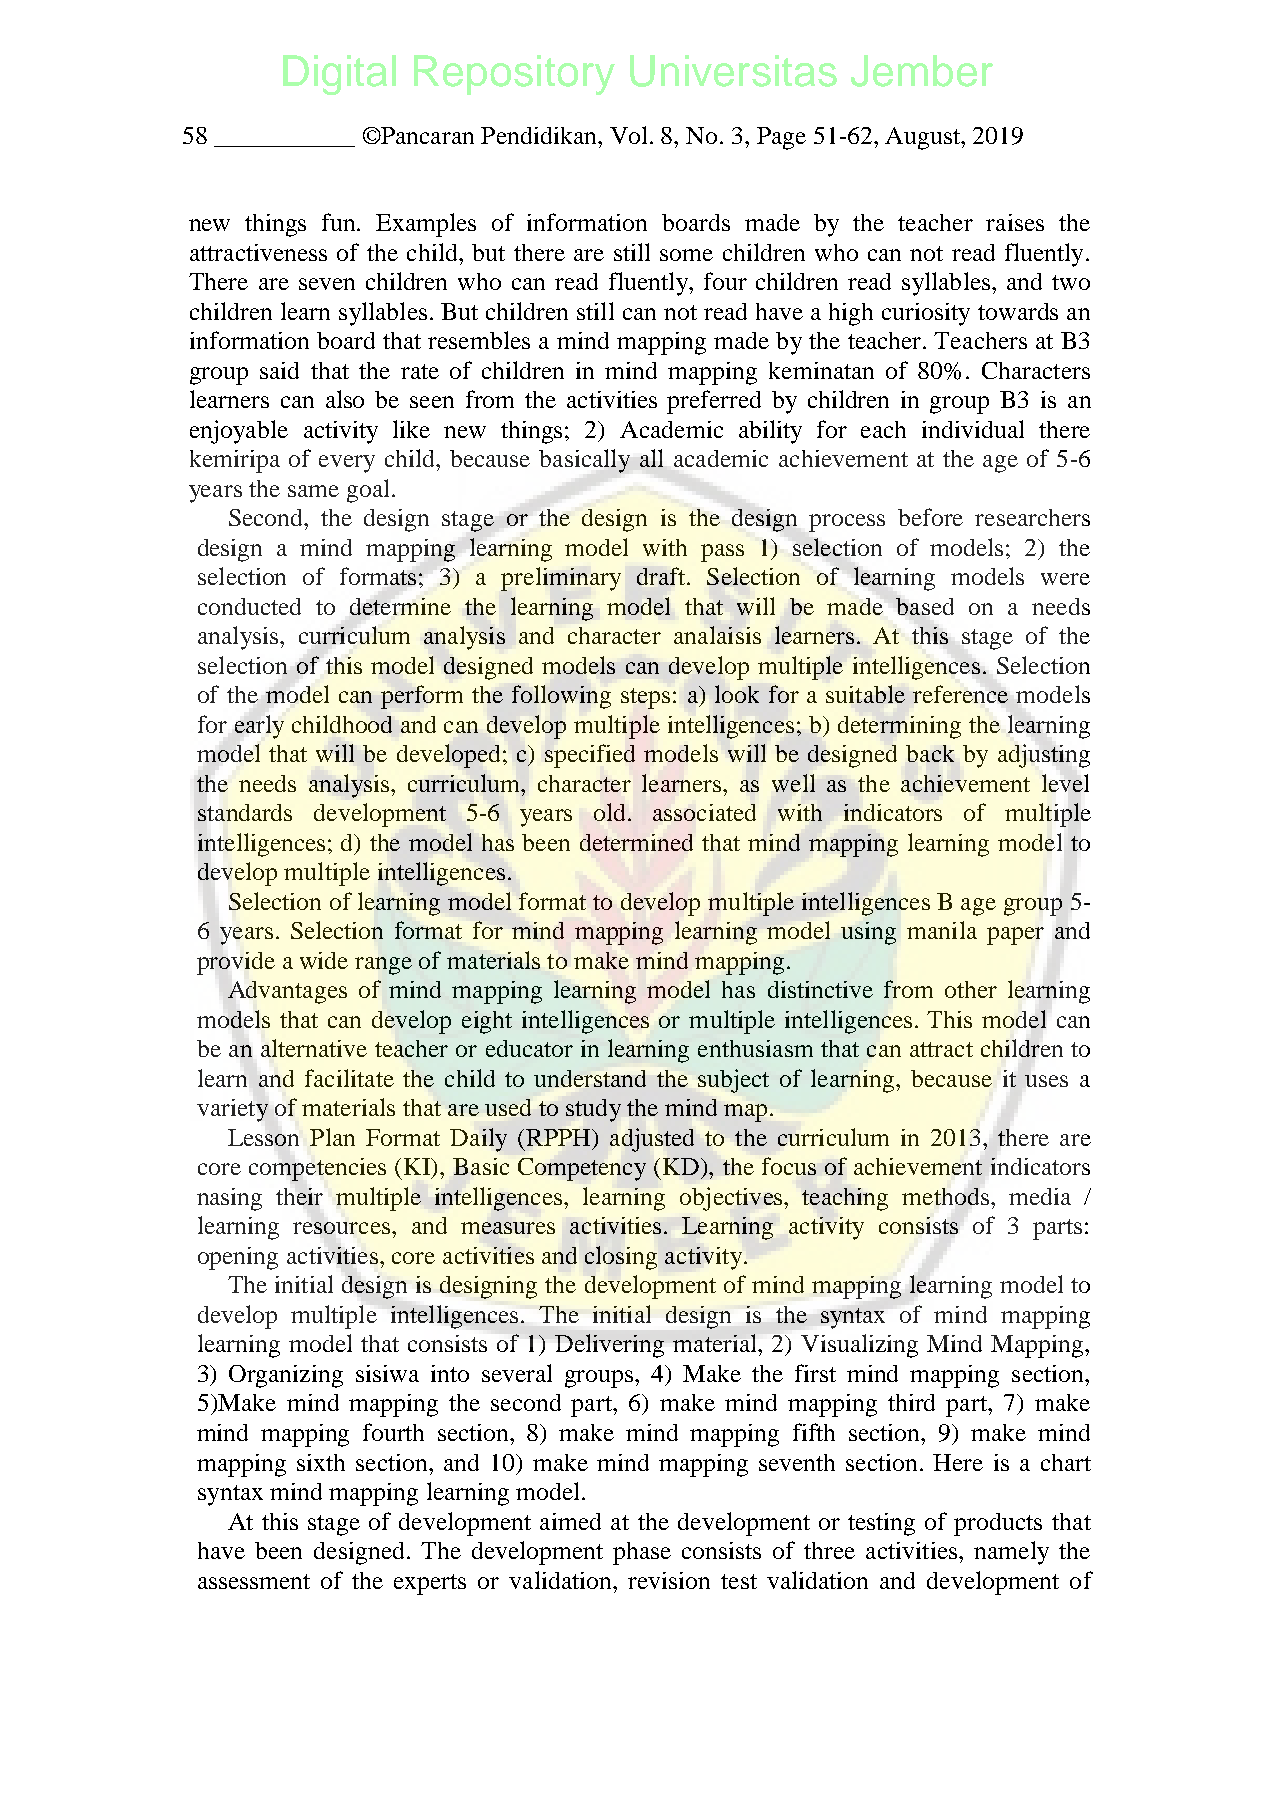 This screenshot has height=1800, width=1273. What do you see at coordinates (628, 135) in the screenshot?
I see `Vol` at bounding box center [628, 135].
